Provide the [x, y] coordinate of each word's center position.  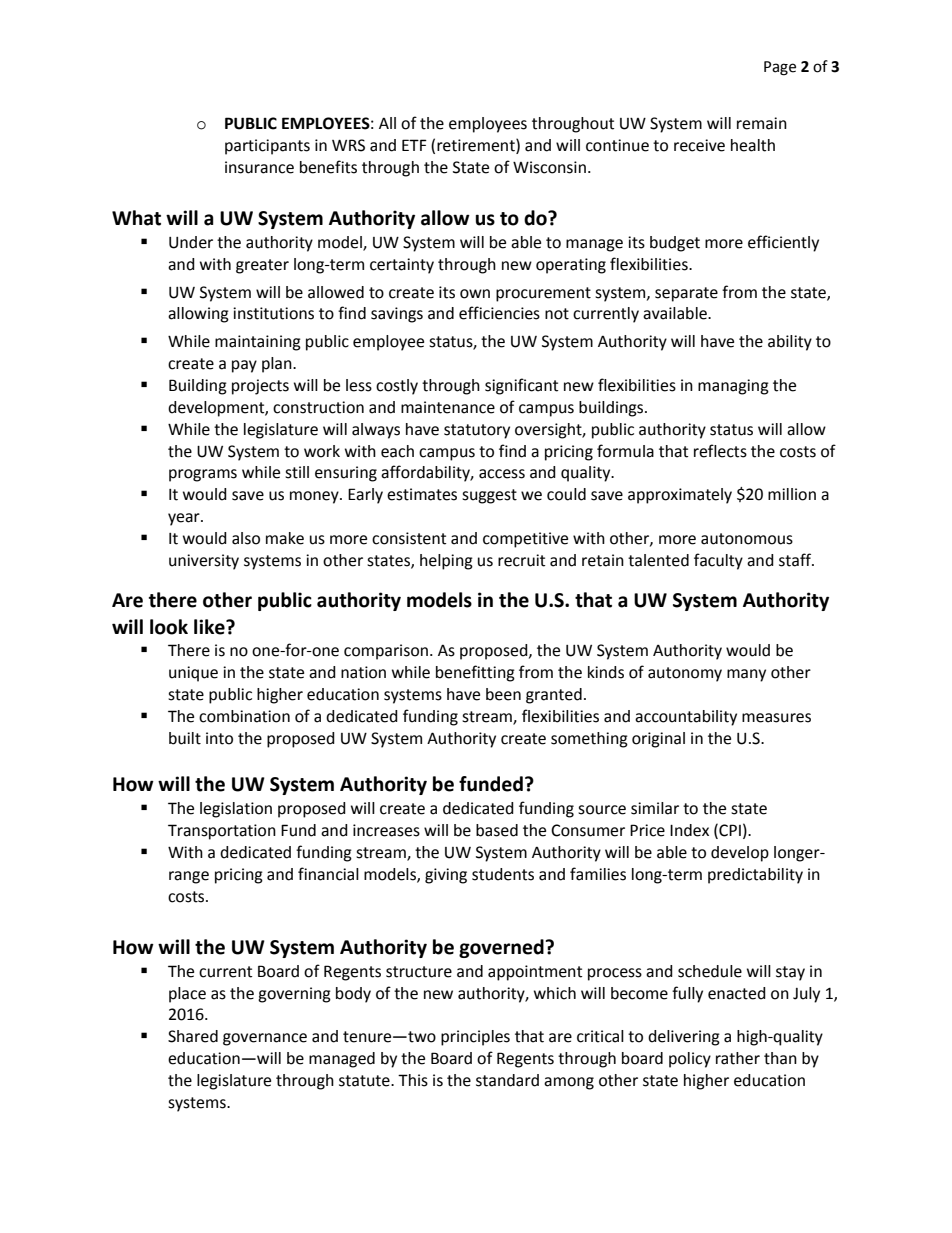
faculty [718, 561]
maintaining [258, 343]
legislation [236, 810]
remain [762, 123]
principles [475, 1038]
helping [446, 562]
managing [733, 387]
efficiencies [499, 313]
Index [689, 830]
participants [267, 147]
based [497, 830]
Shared [193, 1036]
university [204, 562]
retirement [477, 146]
